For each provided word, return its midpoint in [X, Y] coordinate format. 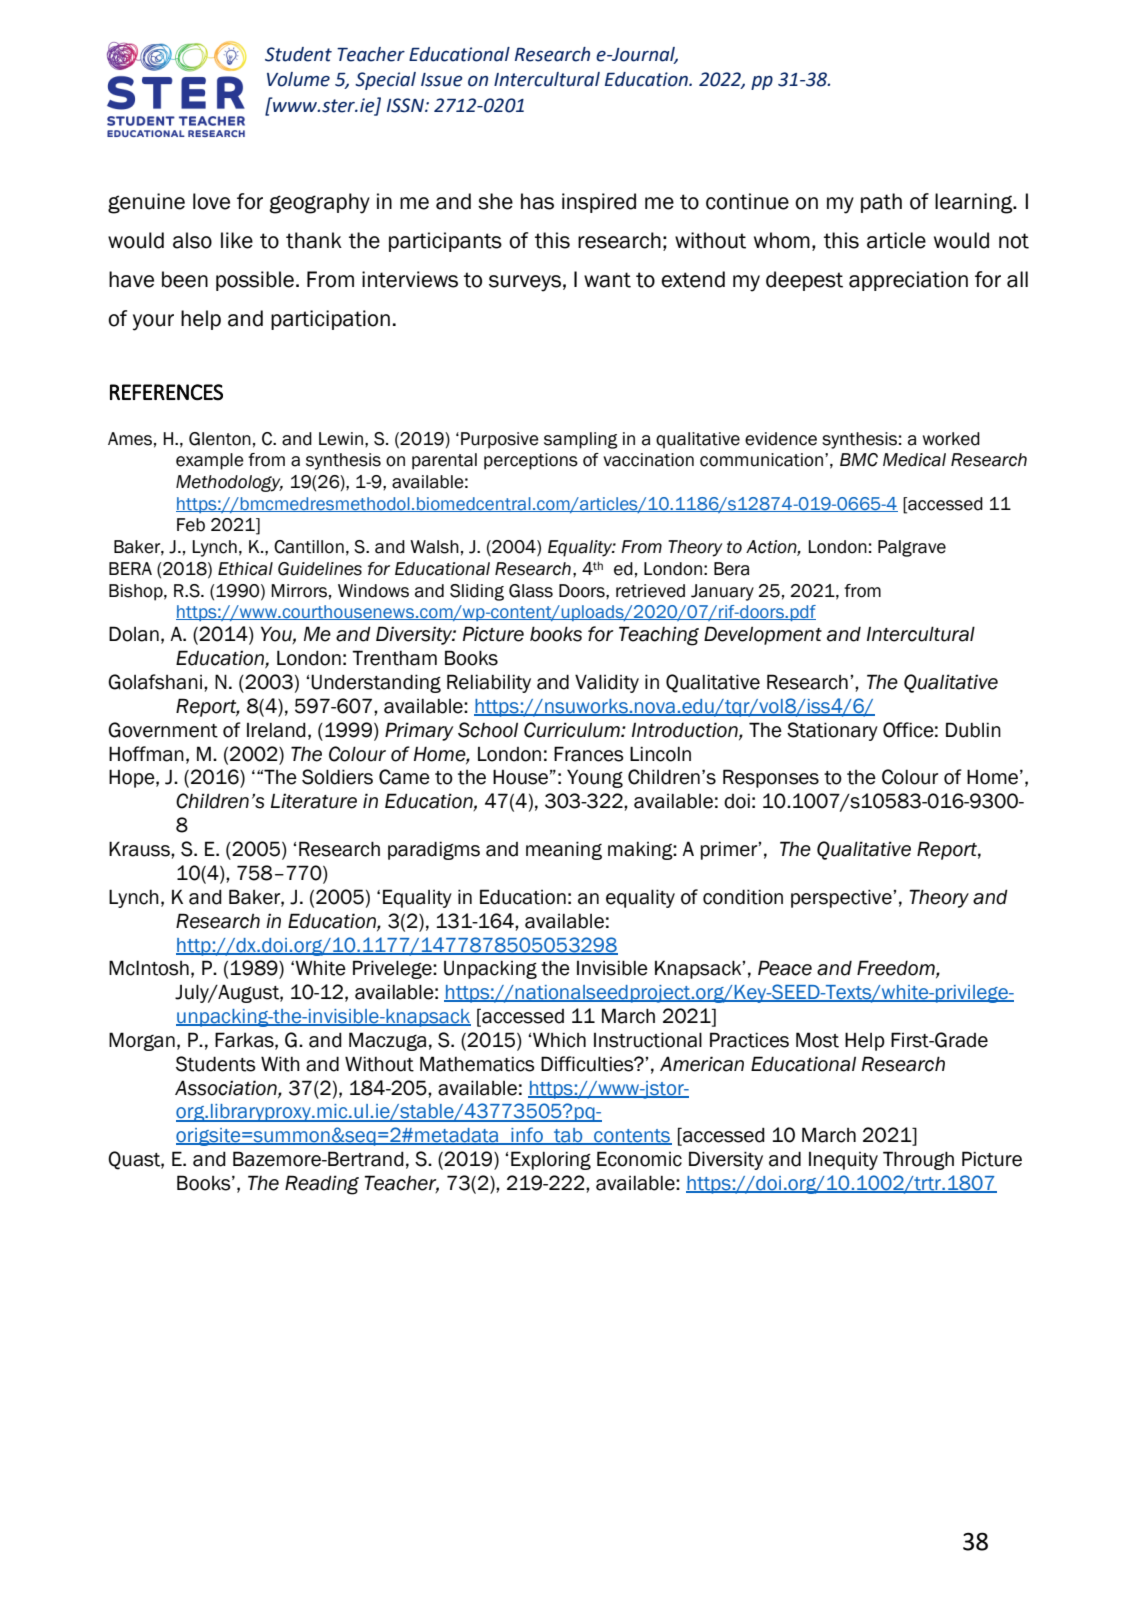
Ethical [245, 569]
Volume [298, 79]
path [881, 203]
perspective [842, 898]
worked [951, 439]
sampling [581, 440]
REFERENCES [166, 392]
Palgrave [912, 548]
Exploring [551, 1160]
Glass [531, 591]
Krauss [140, 849]
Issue [442, 80]
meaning [564, 850]
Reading [322, 1185]
